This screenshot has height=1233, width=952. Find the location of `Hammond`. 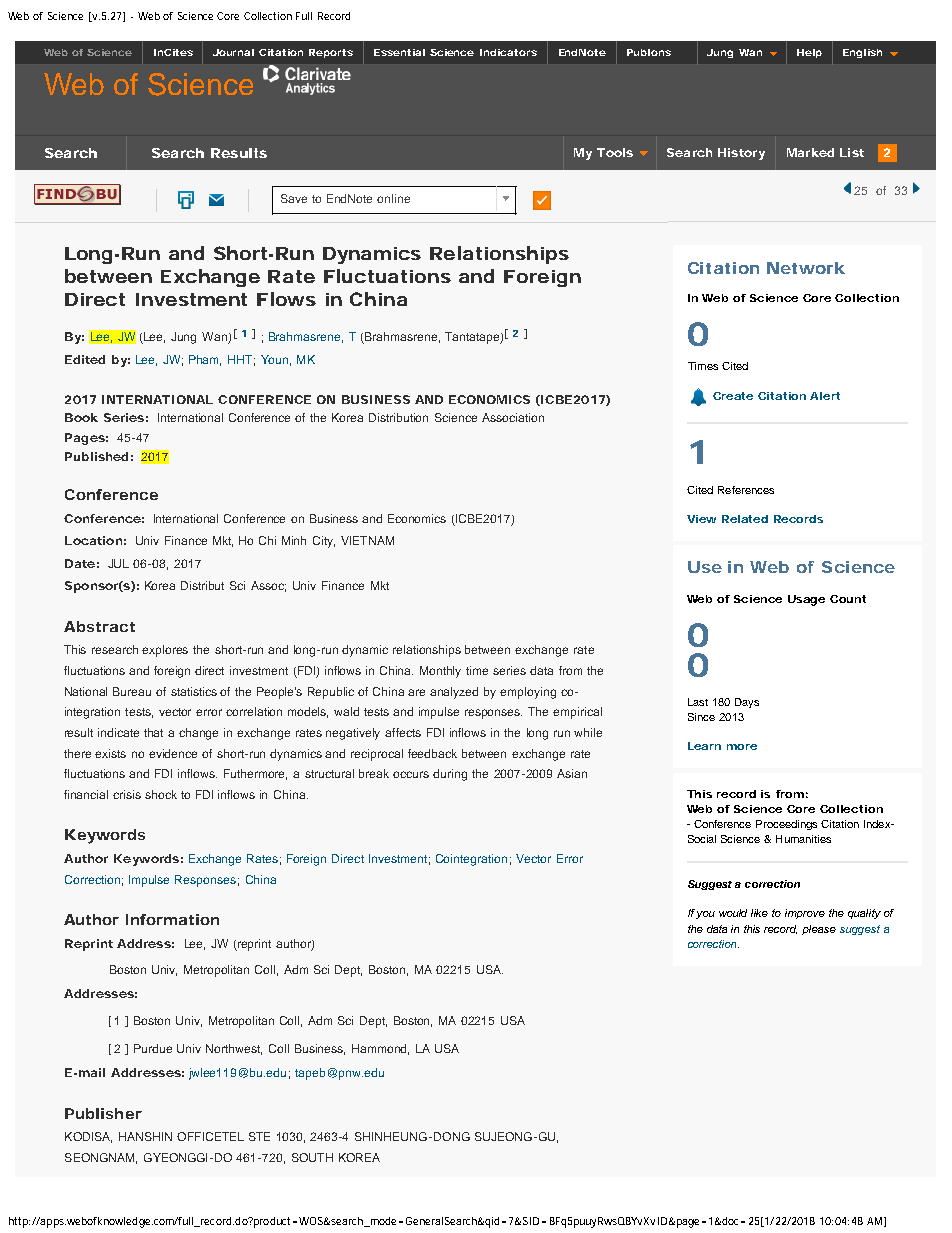

Hammond is located at coordinates (380, 1049).
